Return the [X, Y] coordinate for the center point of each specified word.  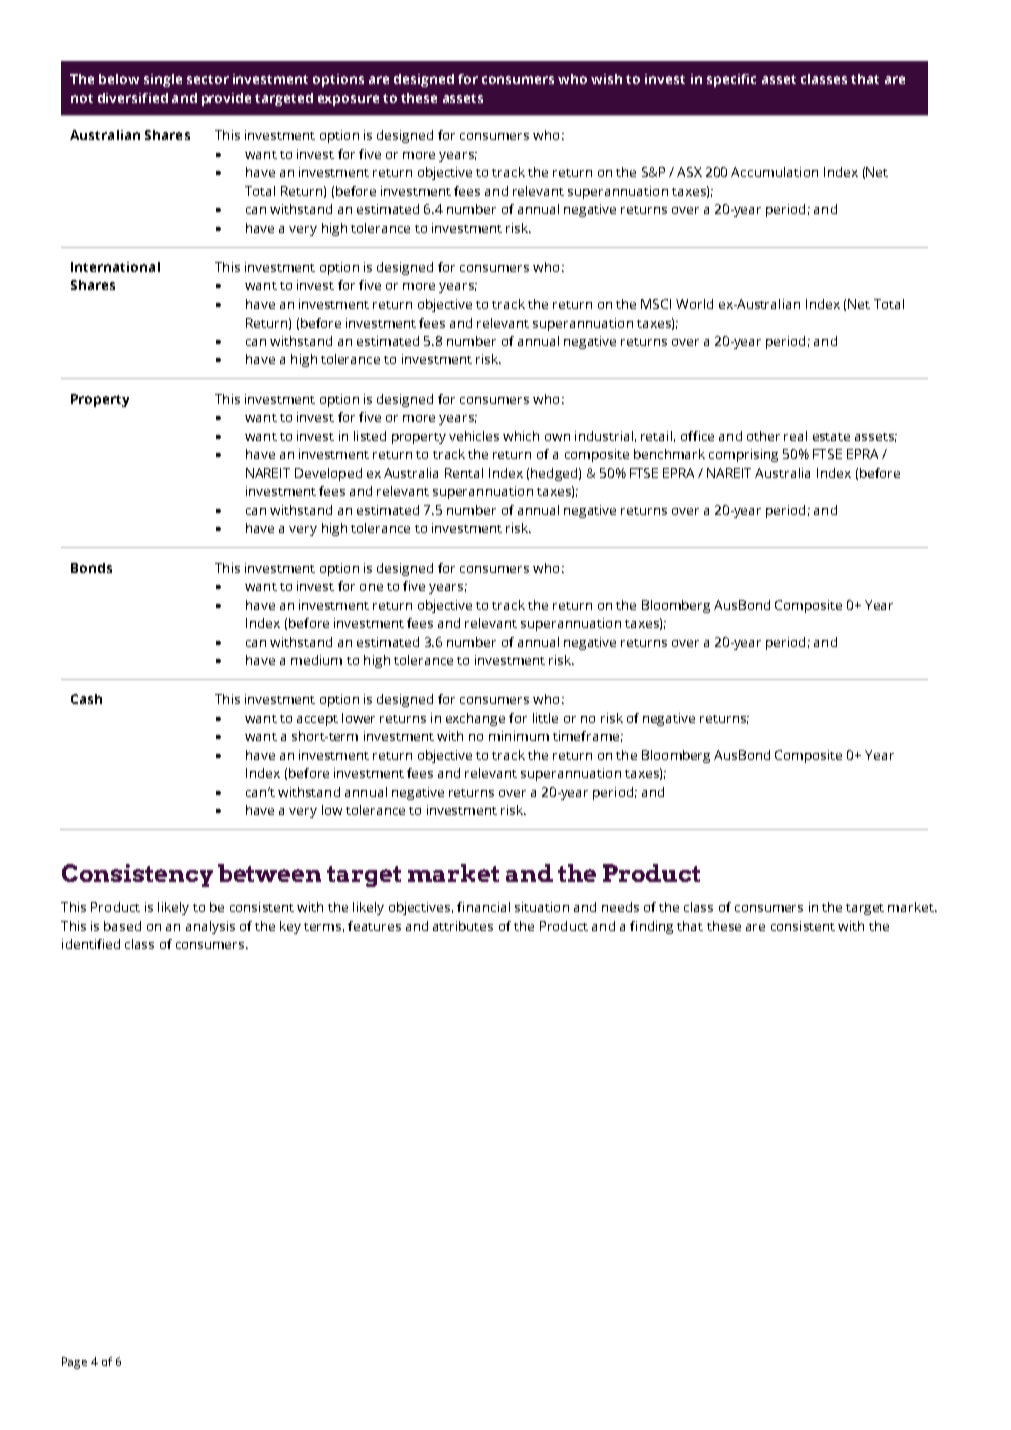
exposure [348, 100]
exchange [475, 719]
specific [731, 80]
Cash [86, 699]
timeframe [586, 736]
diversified [133, 98]
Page [74, 1363]
